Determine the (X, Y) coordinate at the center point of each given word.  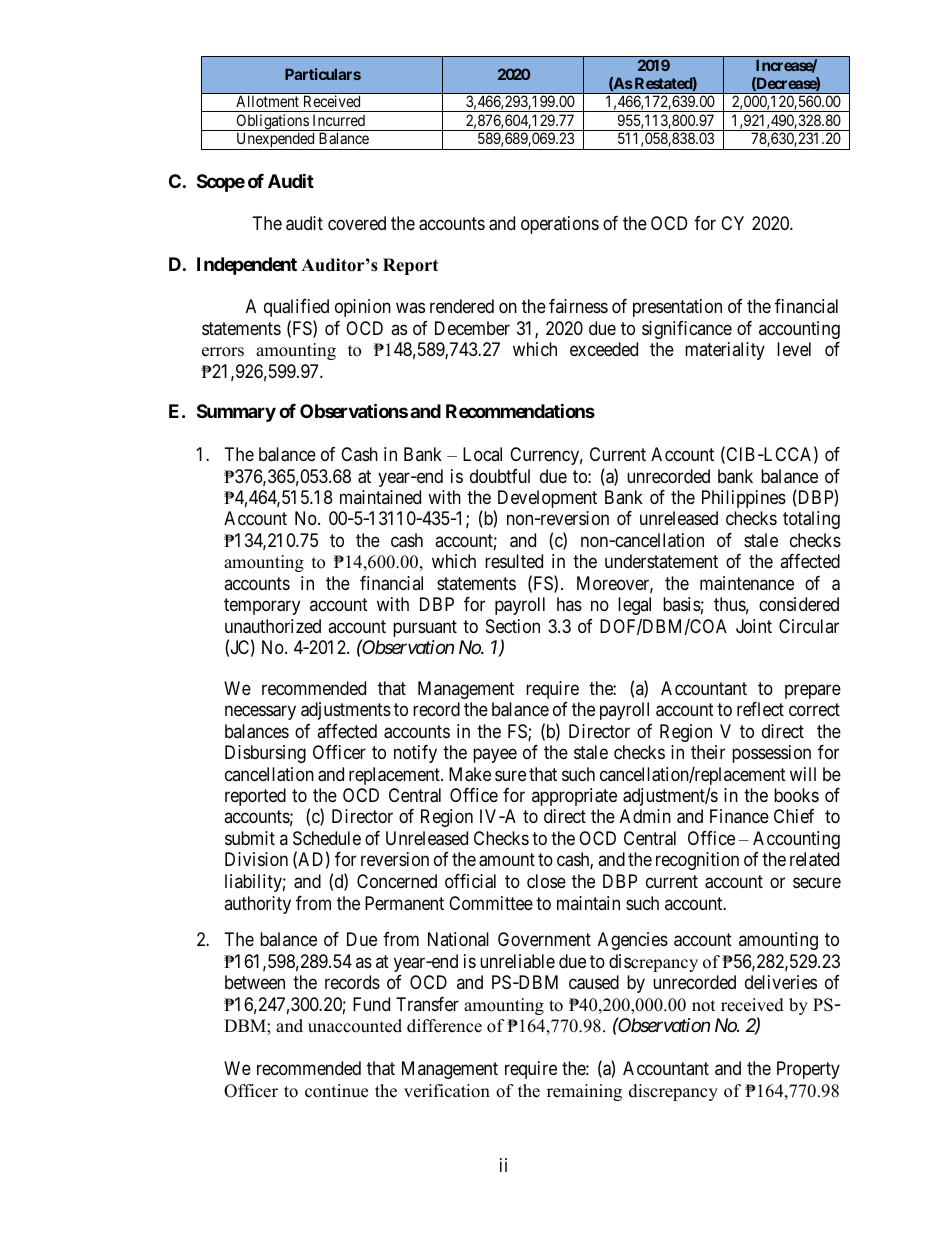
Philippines (744, 499)
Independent (247, 266)
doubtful (500, 476)
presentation (677, 308)
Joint (754, 626)
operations (560, 225)
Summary (236, 413)
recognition (697, 861)
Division (256, 859)
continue (336, 1091)
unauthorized (273, 626)
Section (513, 626)
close (546, 881)
